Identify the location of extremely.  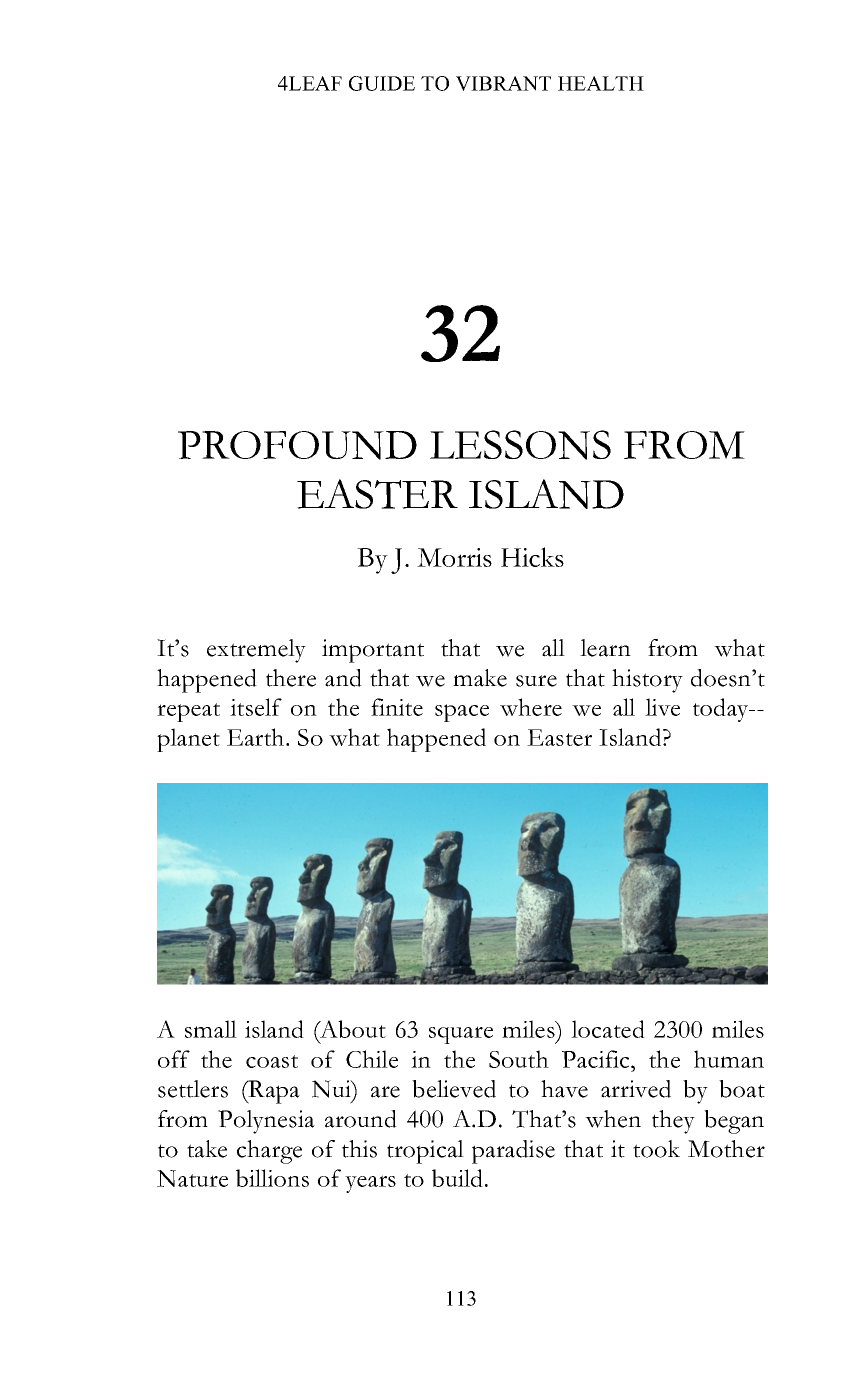
(256, 651).
